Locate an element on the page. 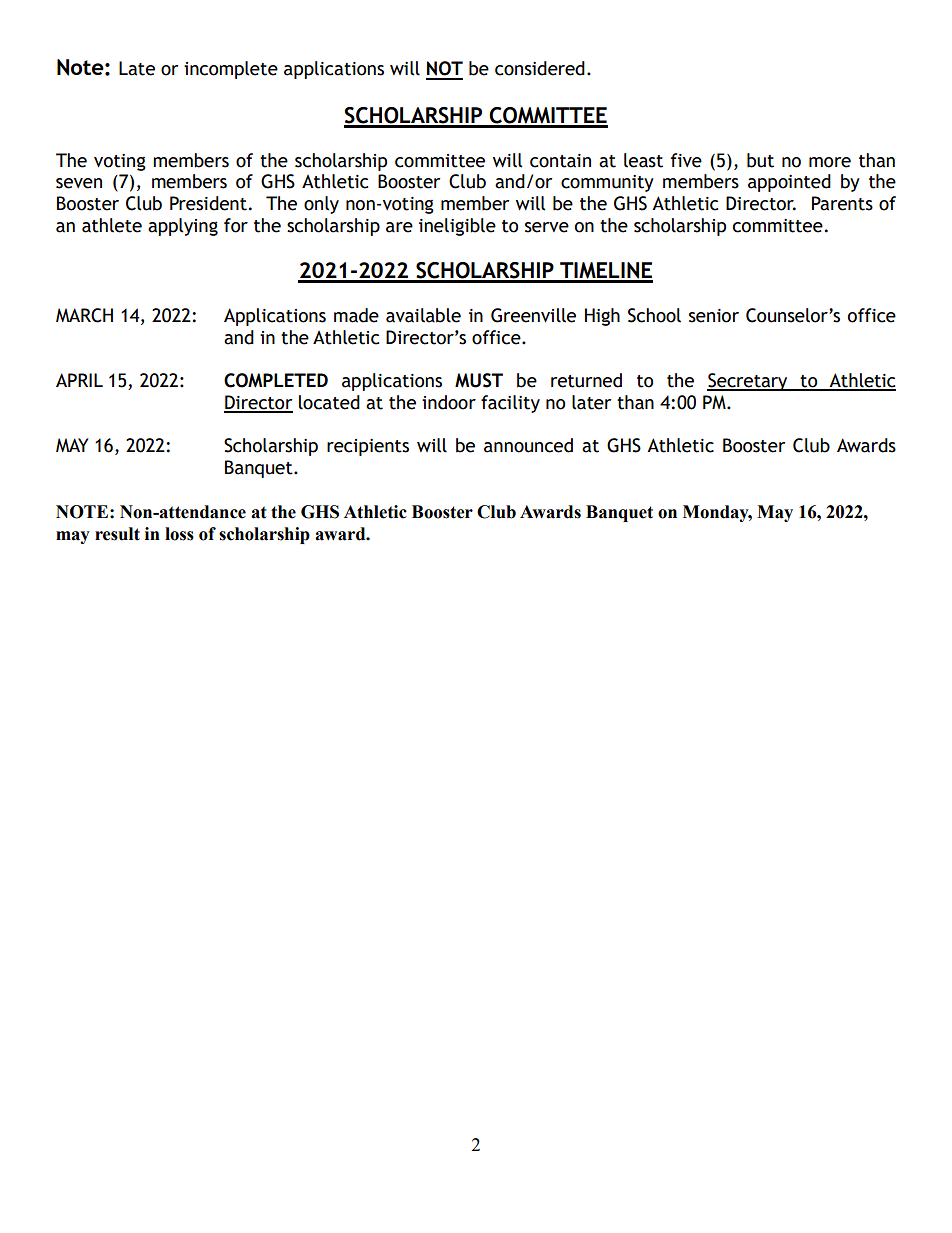 The image size is (952, 1233). but is located at coordinates (760, 160).
